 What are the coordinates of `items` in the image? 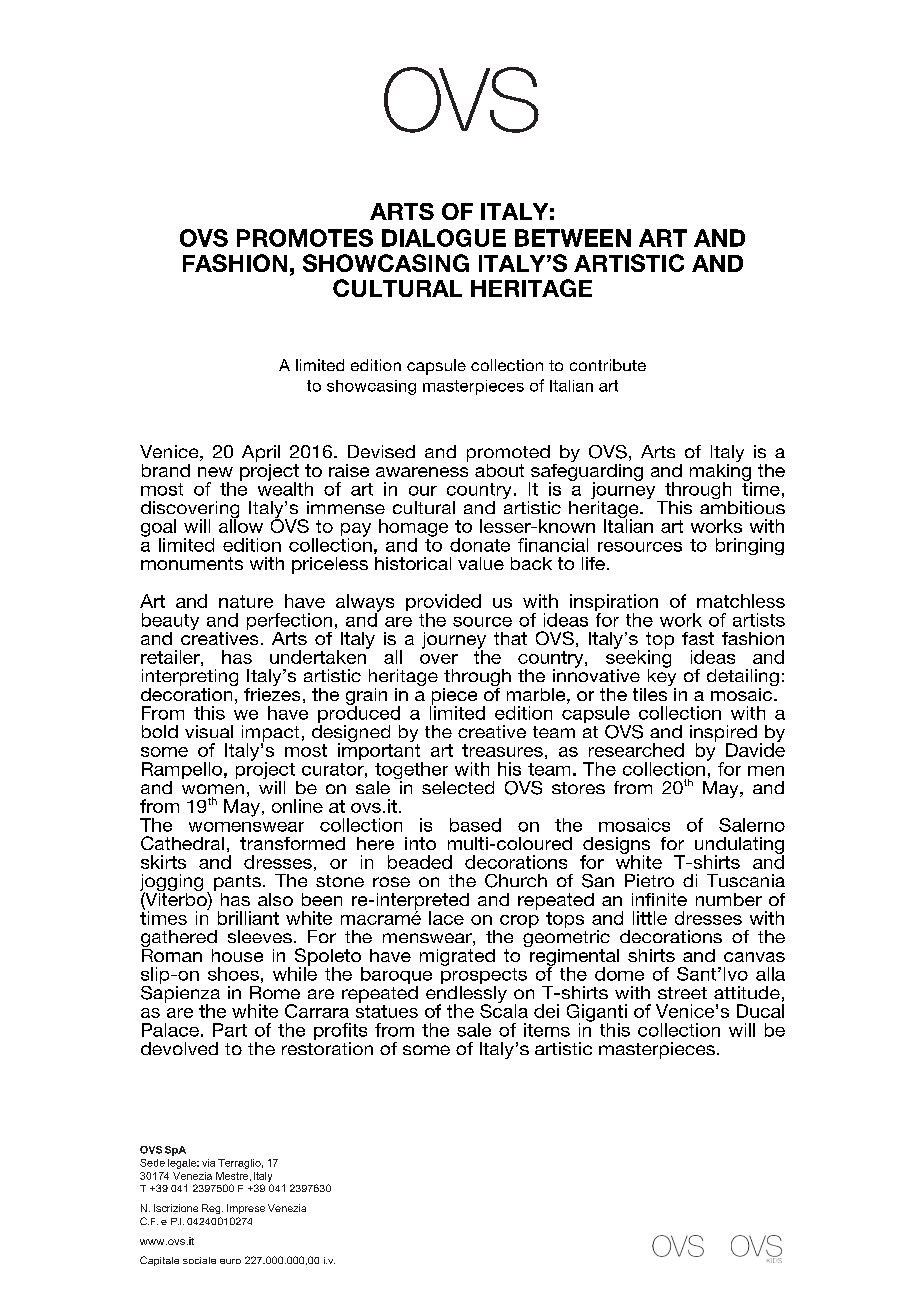 It's located at (547, 1030).
